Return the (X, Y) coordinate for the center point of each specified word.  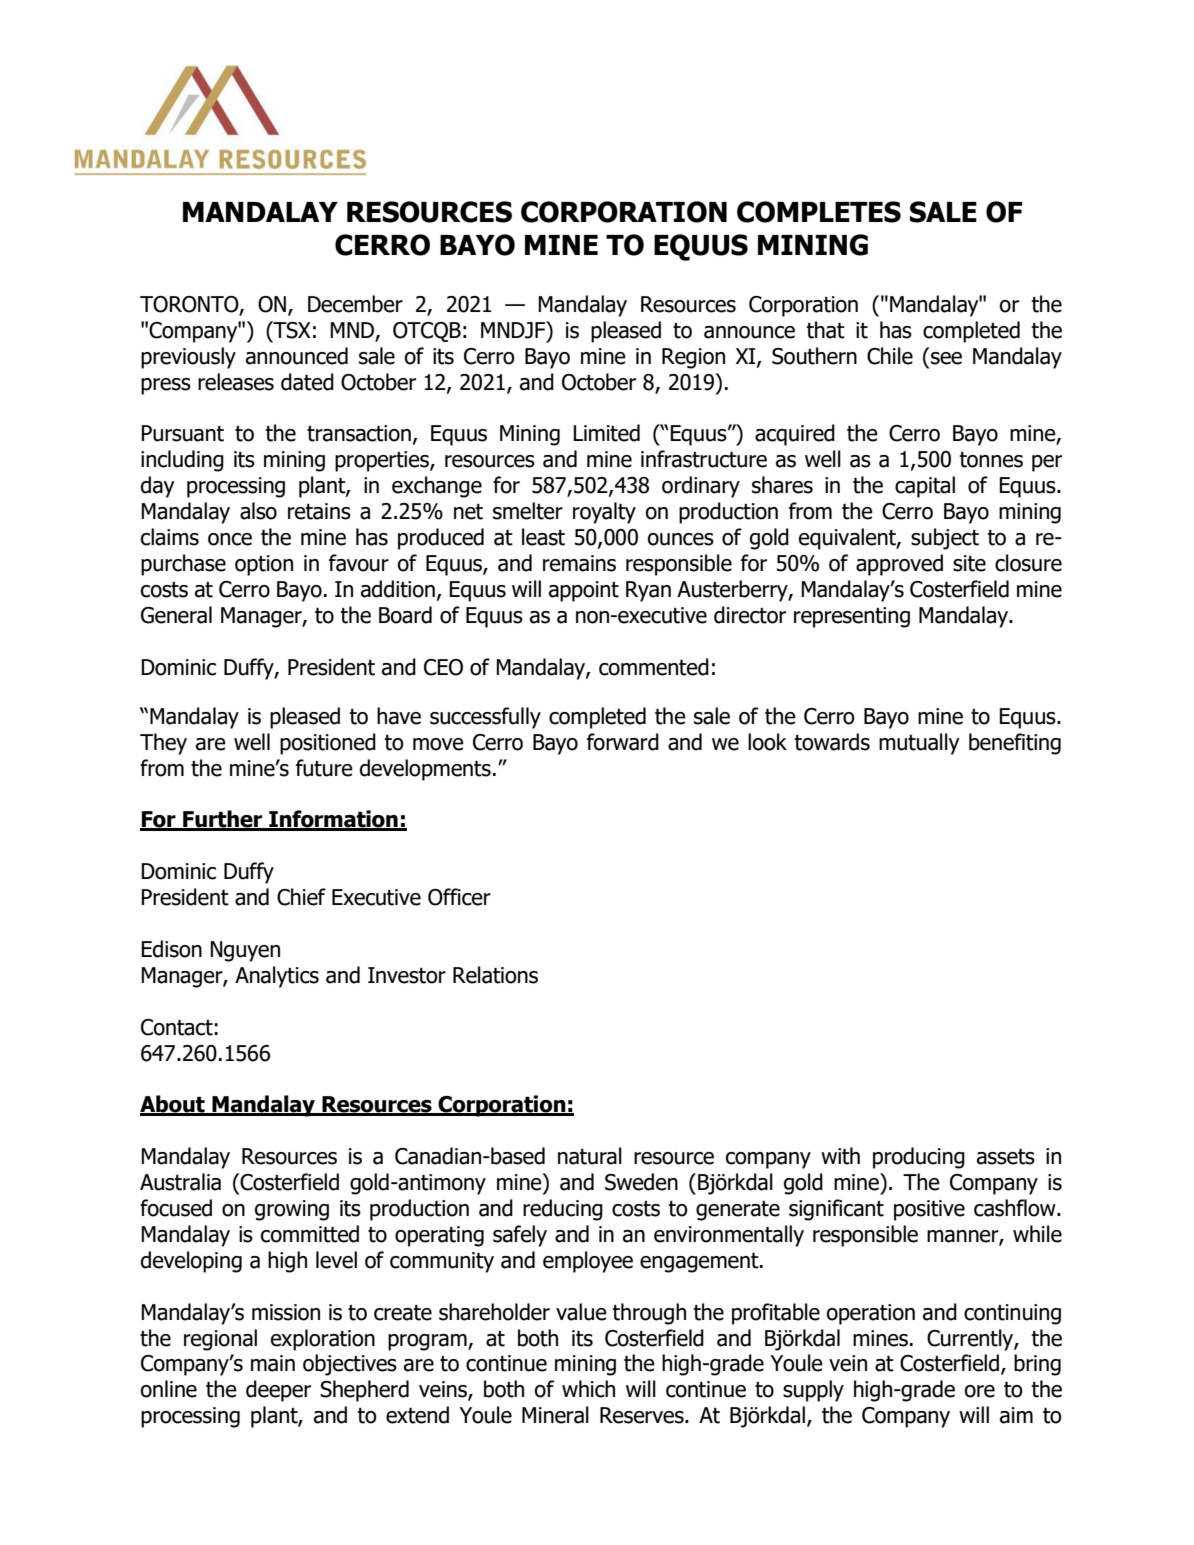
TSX (291, 330)
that (825, 330)
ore (980, 1391)
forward (623, 742)
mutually (919, 744)
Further (223, 820)
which (588, 1389)
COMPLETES (819, 212)
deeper (278, 1391)
